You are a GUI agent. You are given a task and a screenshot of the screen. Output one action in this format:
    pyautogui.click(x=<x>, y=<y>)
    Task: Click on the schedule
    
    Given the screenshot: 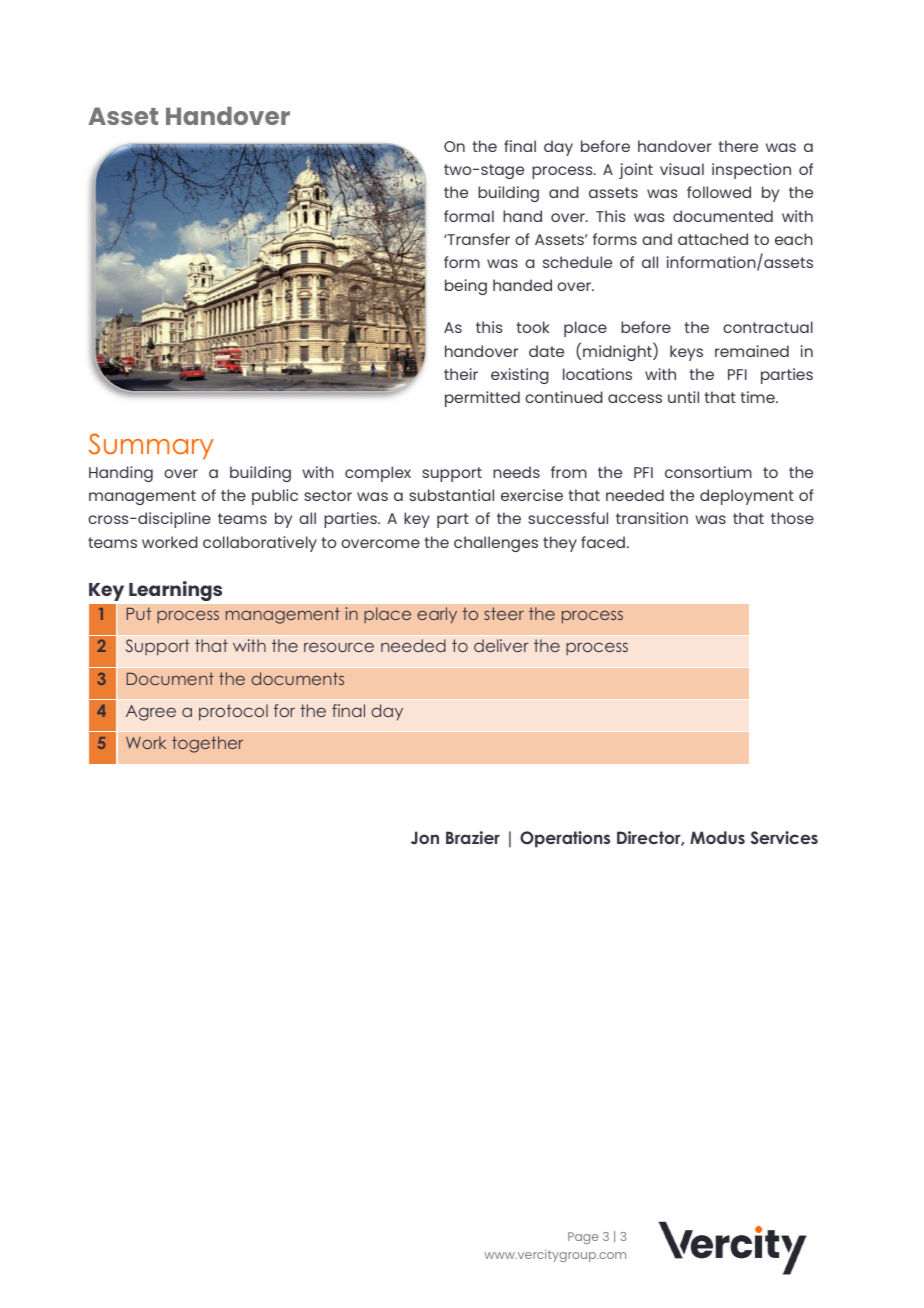 What is the action you would take?
    pyautogui.click(x=577, y=262)
